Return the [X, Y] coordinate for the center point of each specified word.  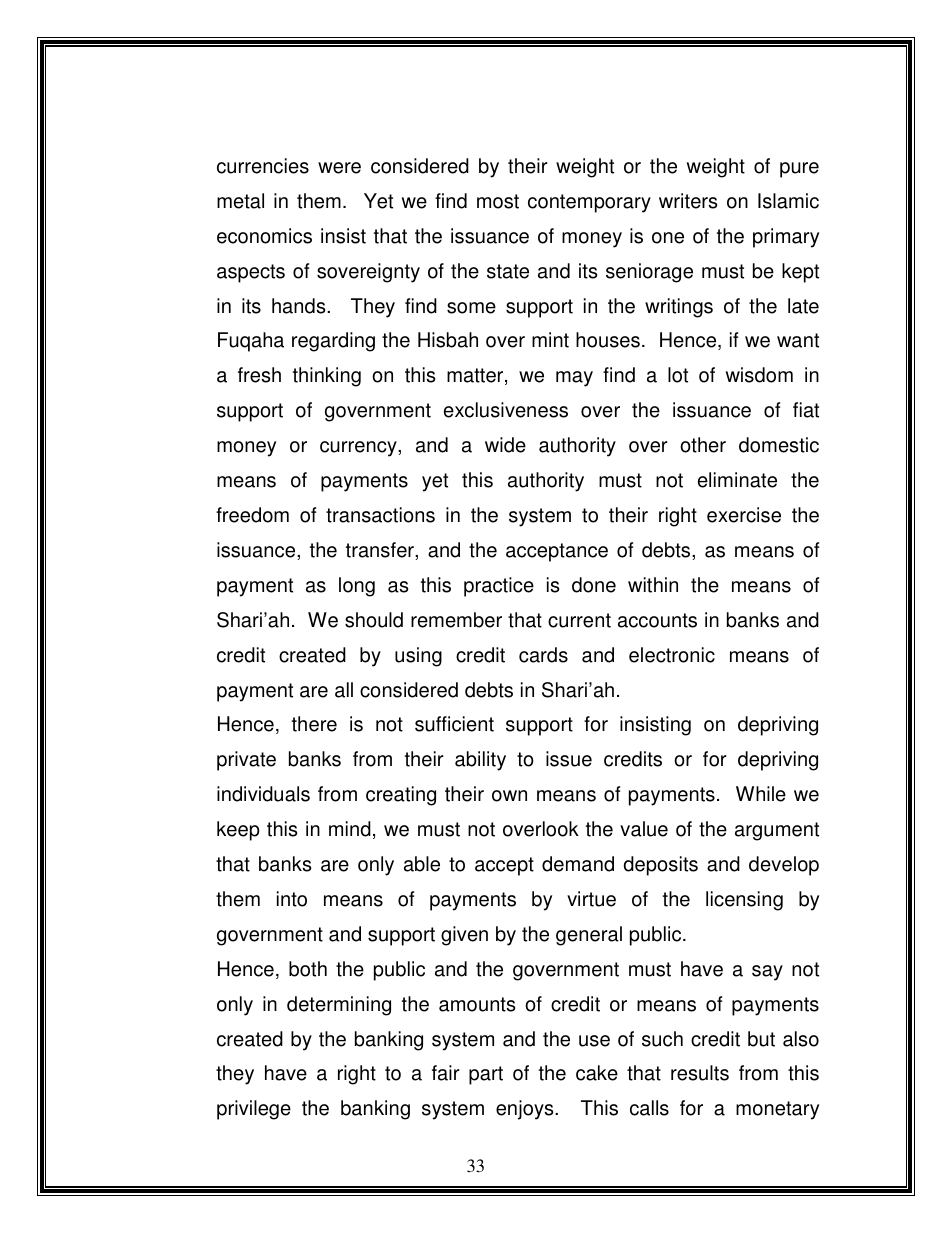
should [374, 620]
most [498, 201]
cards [543, 655]
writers [688, 201]
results [700, 1073]
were [339, 168]
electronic [672, 655]
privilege [254, 1110]
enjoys [526, 1110]
